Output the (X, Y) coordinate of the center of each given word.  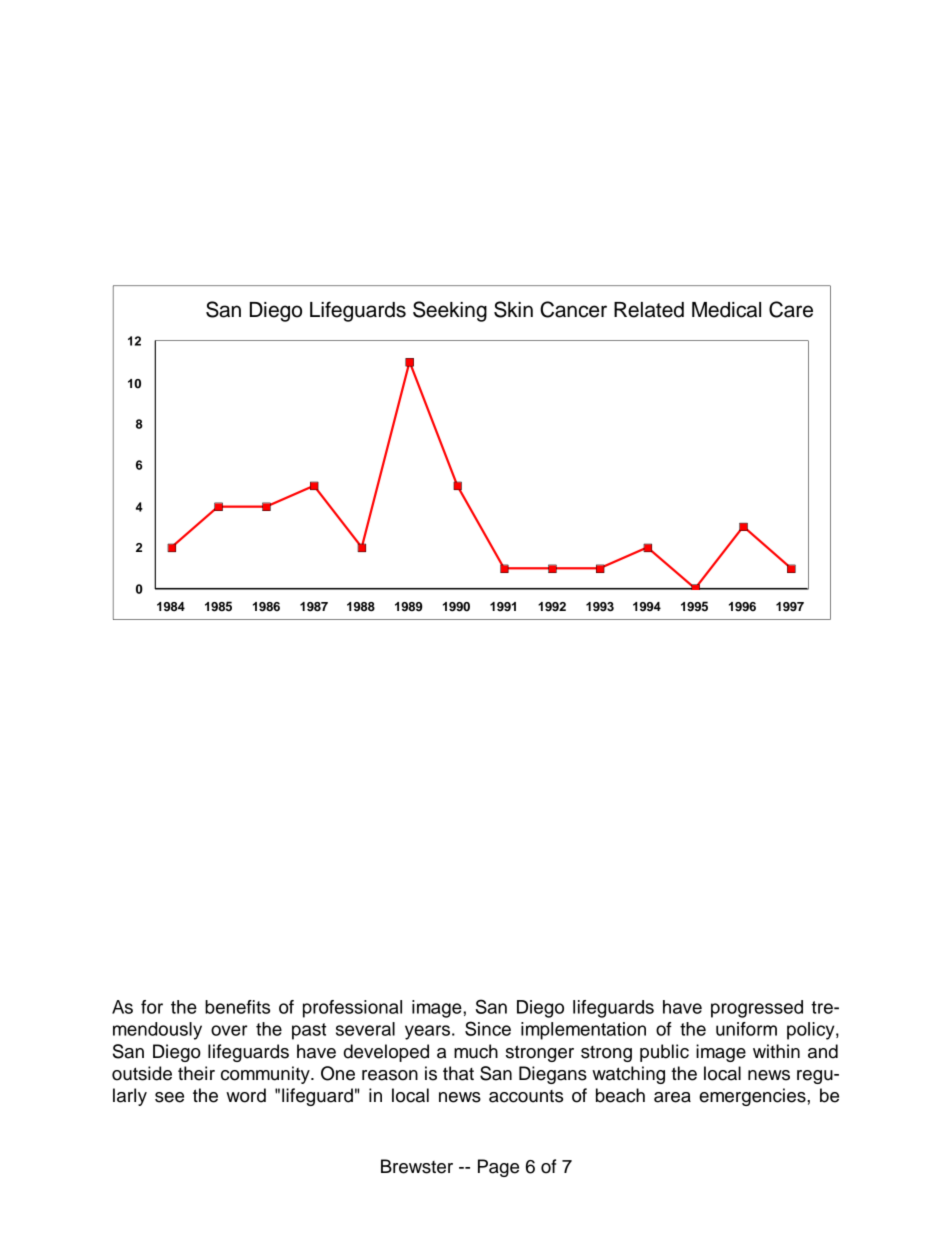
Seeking (450, 311)
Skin (513, 309)
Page (498, 1168)
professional (352, 1009)
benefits (237, 1007)
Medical (726, 310)
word (246, 1095)
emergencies (753, 1097)
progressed (757, 1009)
